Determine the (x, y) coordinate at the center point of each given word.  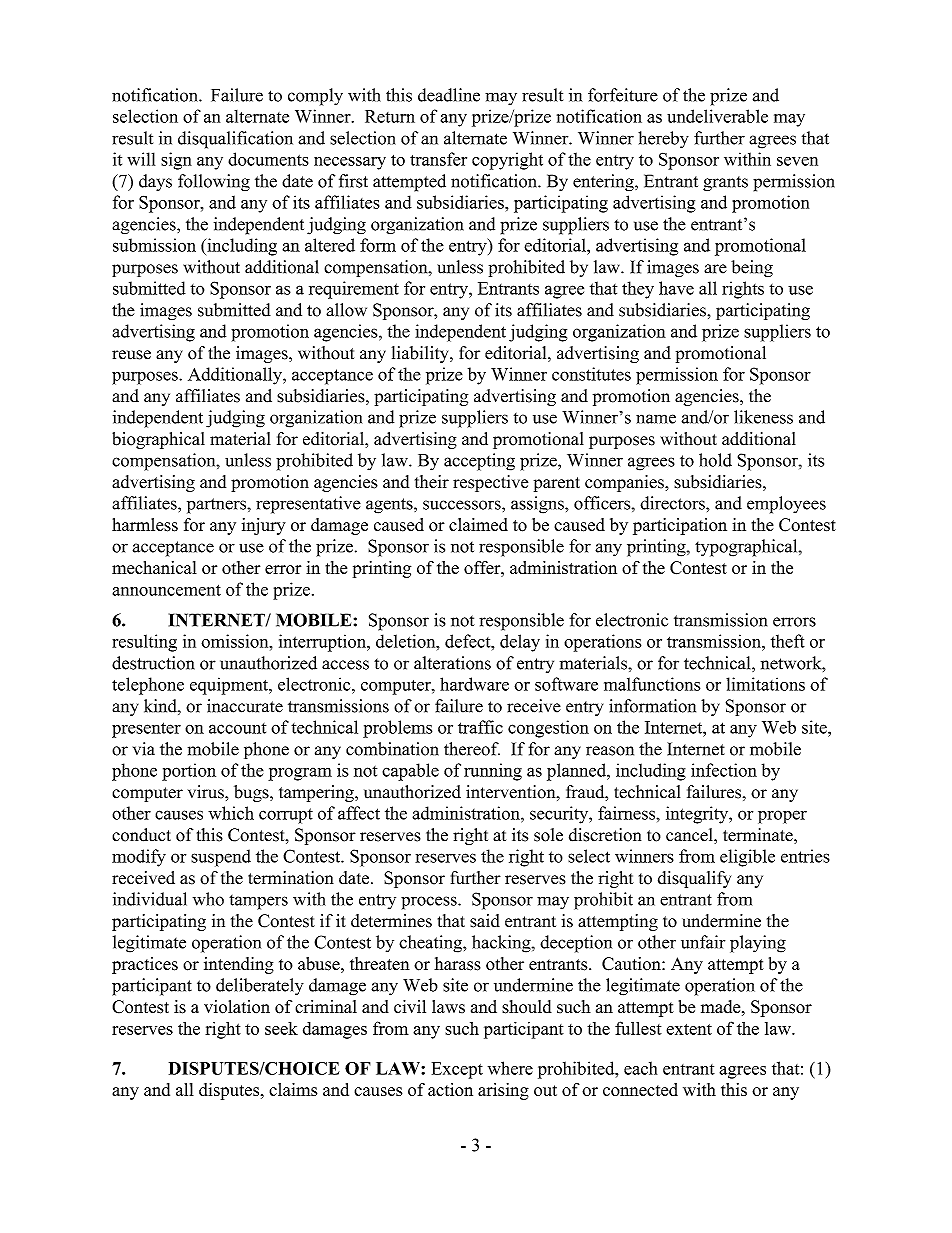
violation (237, 1007)
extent (689, 1029)
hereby (663, 140)
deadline (449, 95)
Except (457, 1070)
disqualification (235, 140)
